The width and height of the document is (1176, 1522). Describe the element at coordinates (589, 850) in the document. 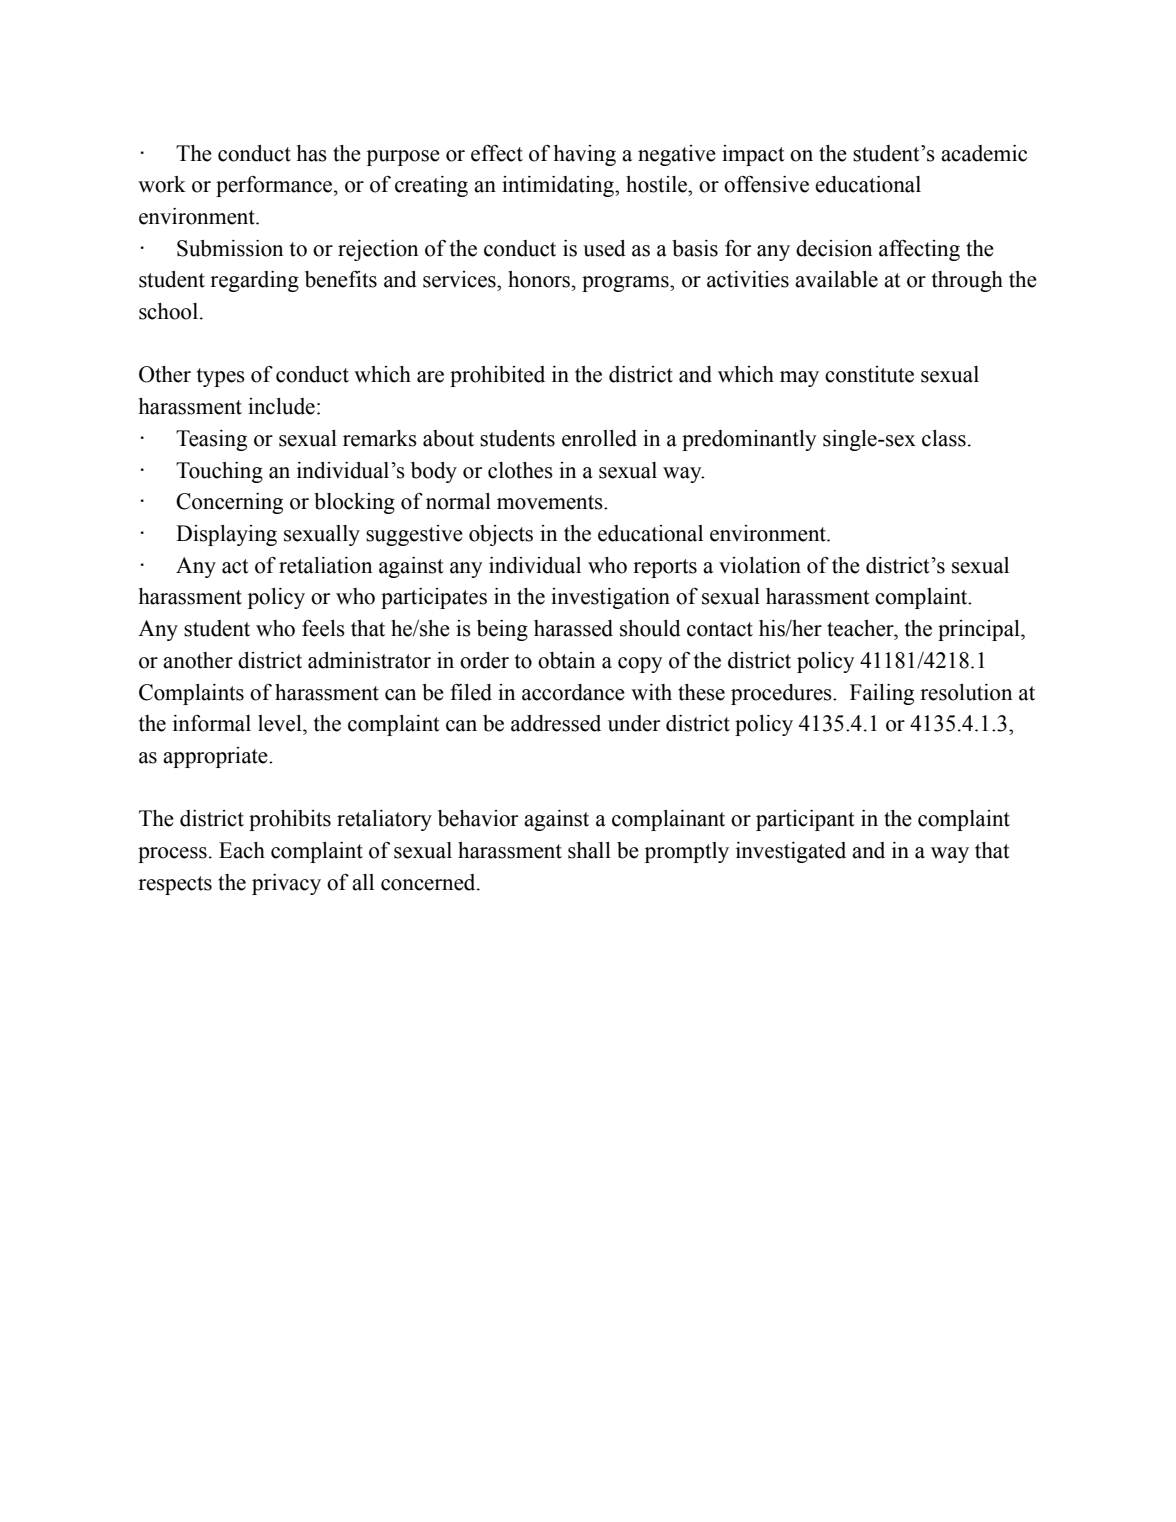

I see `shall` at that location.
